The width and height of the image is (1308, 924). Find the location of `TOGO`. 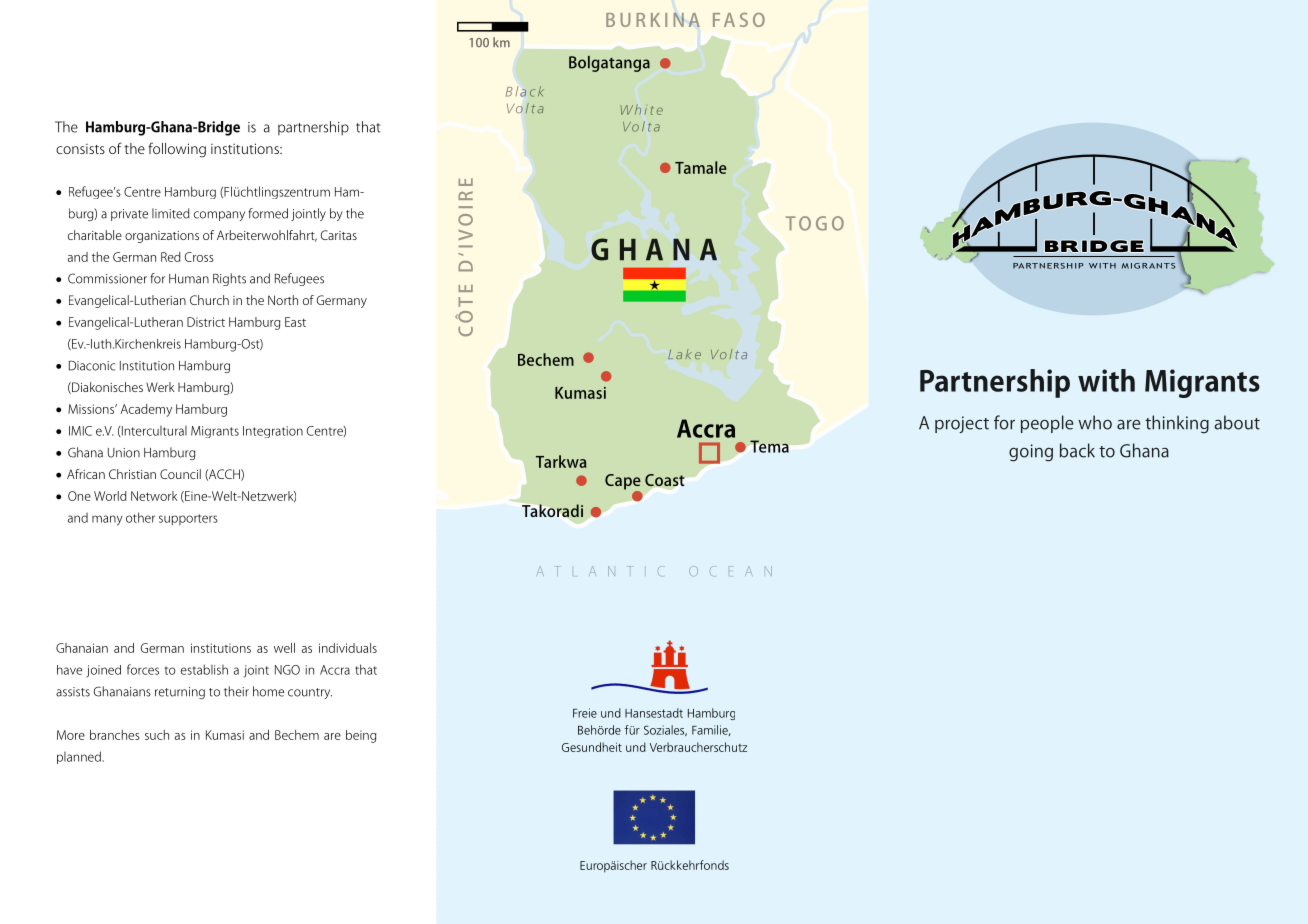

TOGO is located at coordinates (815, 223).
